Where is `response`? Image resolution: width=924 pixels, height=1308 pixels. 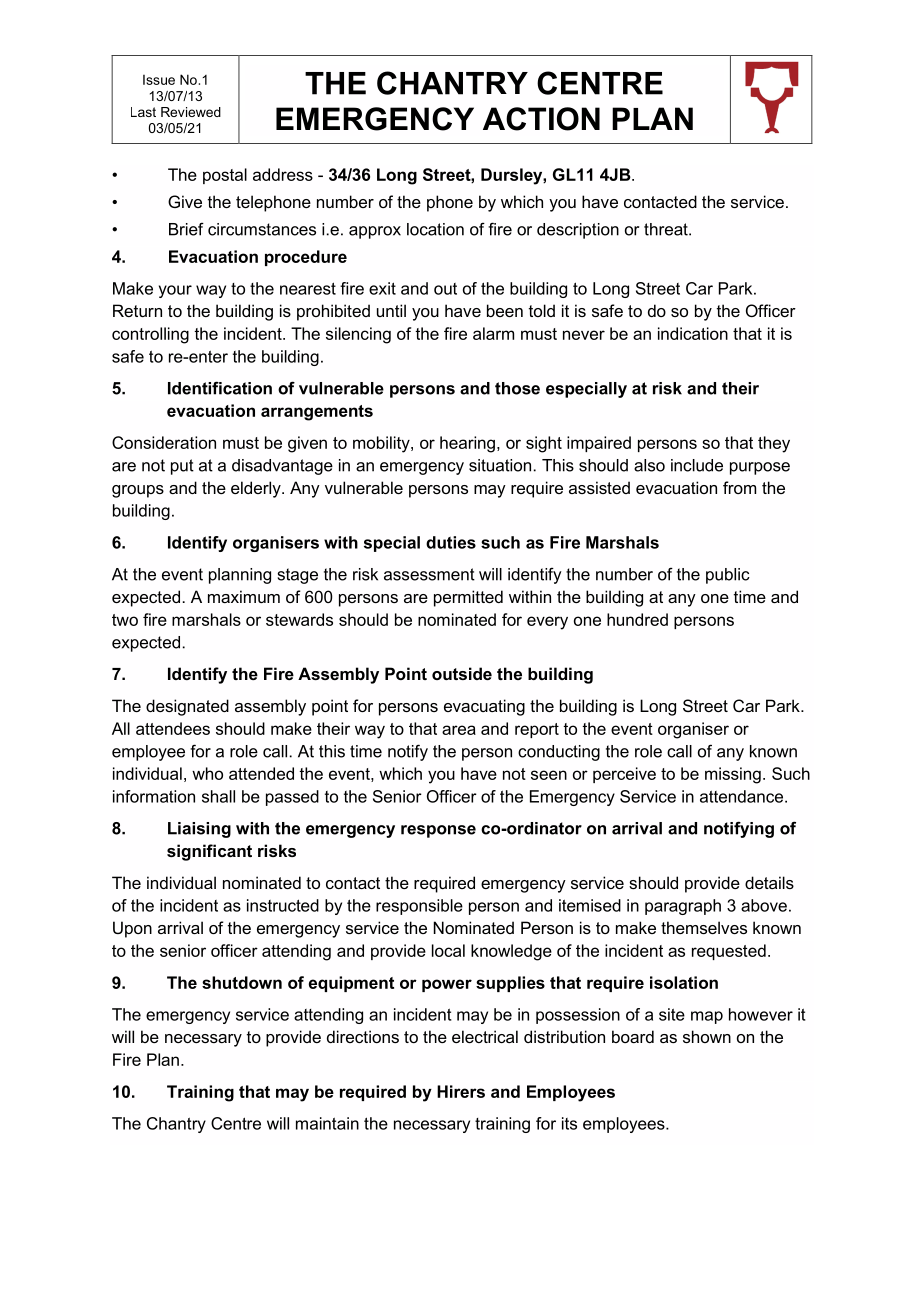
response is located at coordinates (438, 831).
